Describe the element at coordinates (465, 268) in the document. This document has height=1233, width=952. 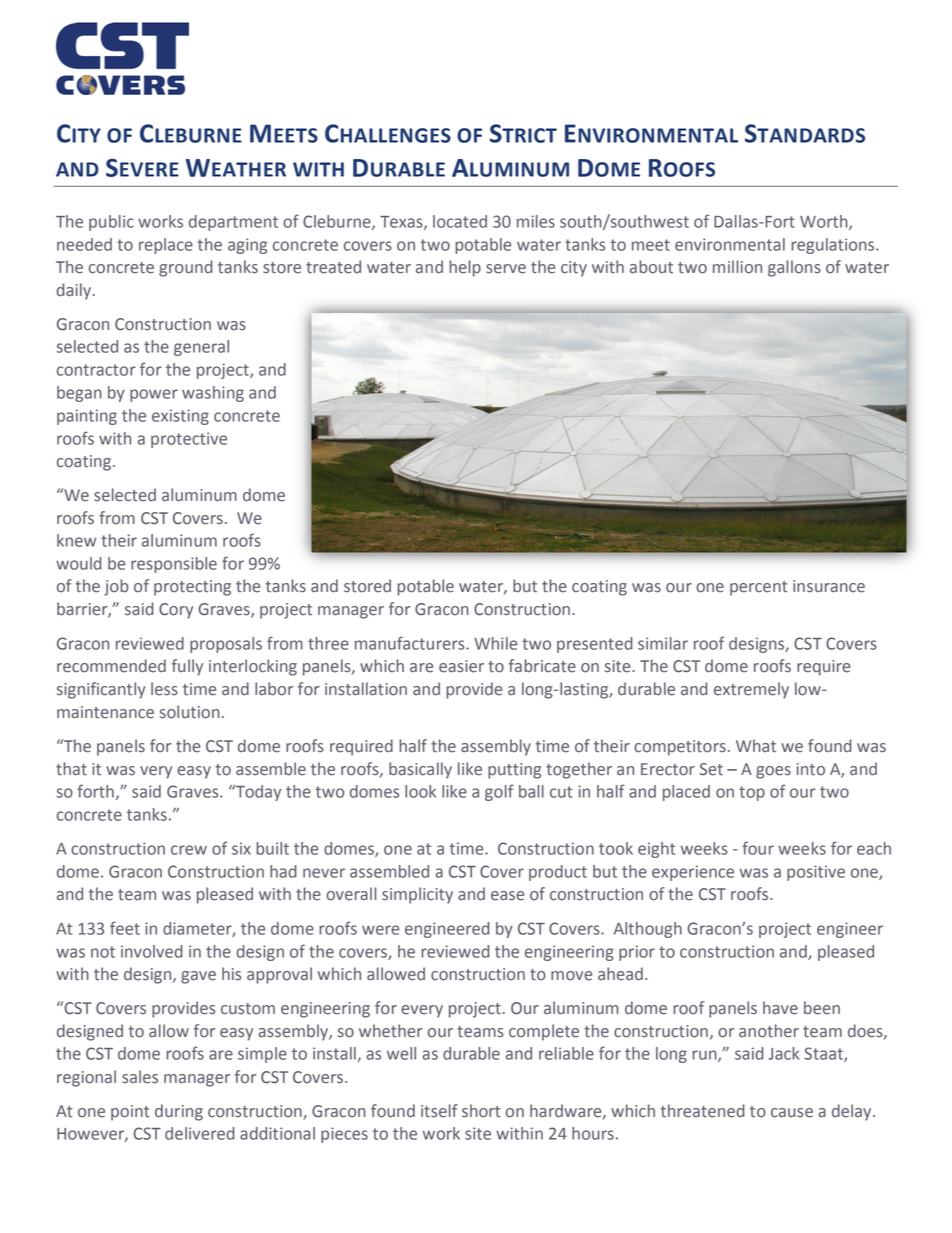
I see `help` at that location.
